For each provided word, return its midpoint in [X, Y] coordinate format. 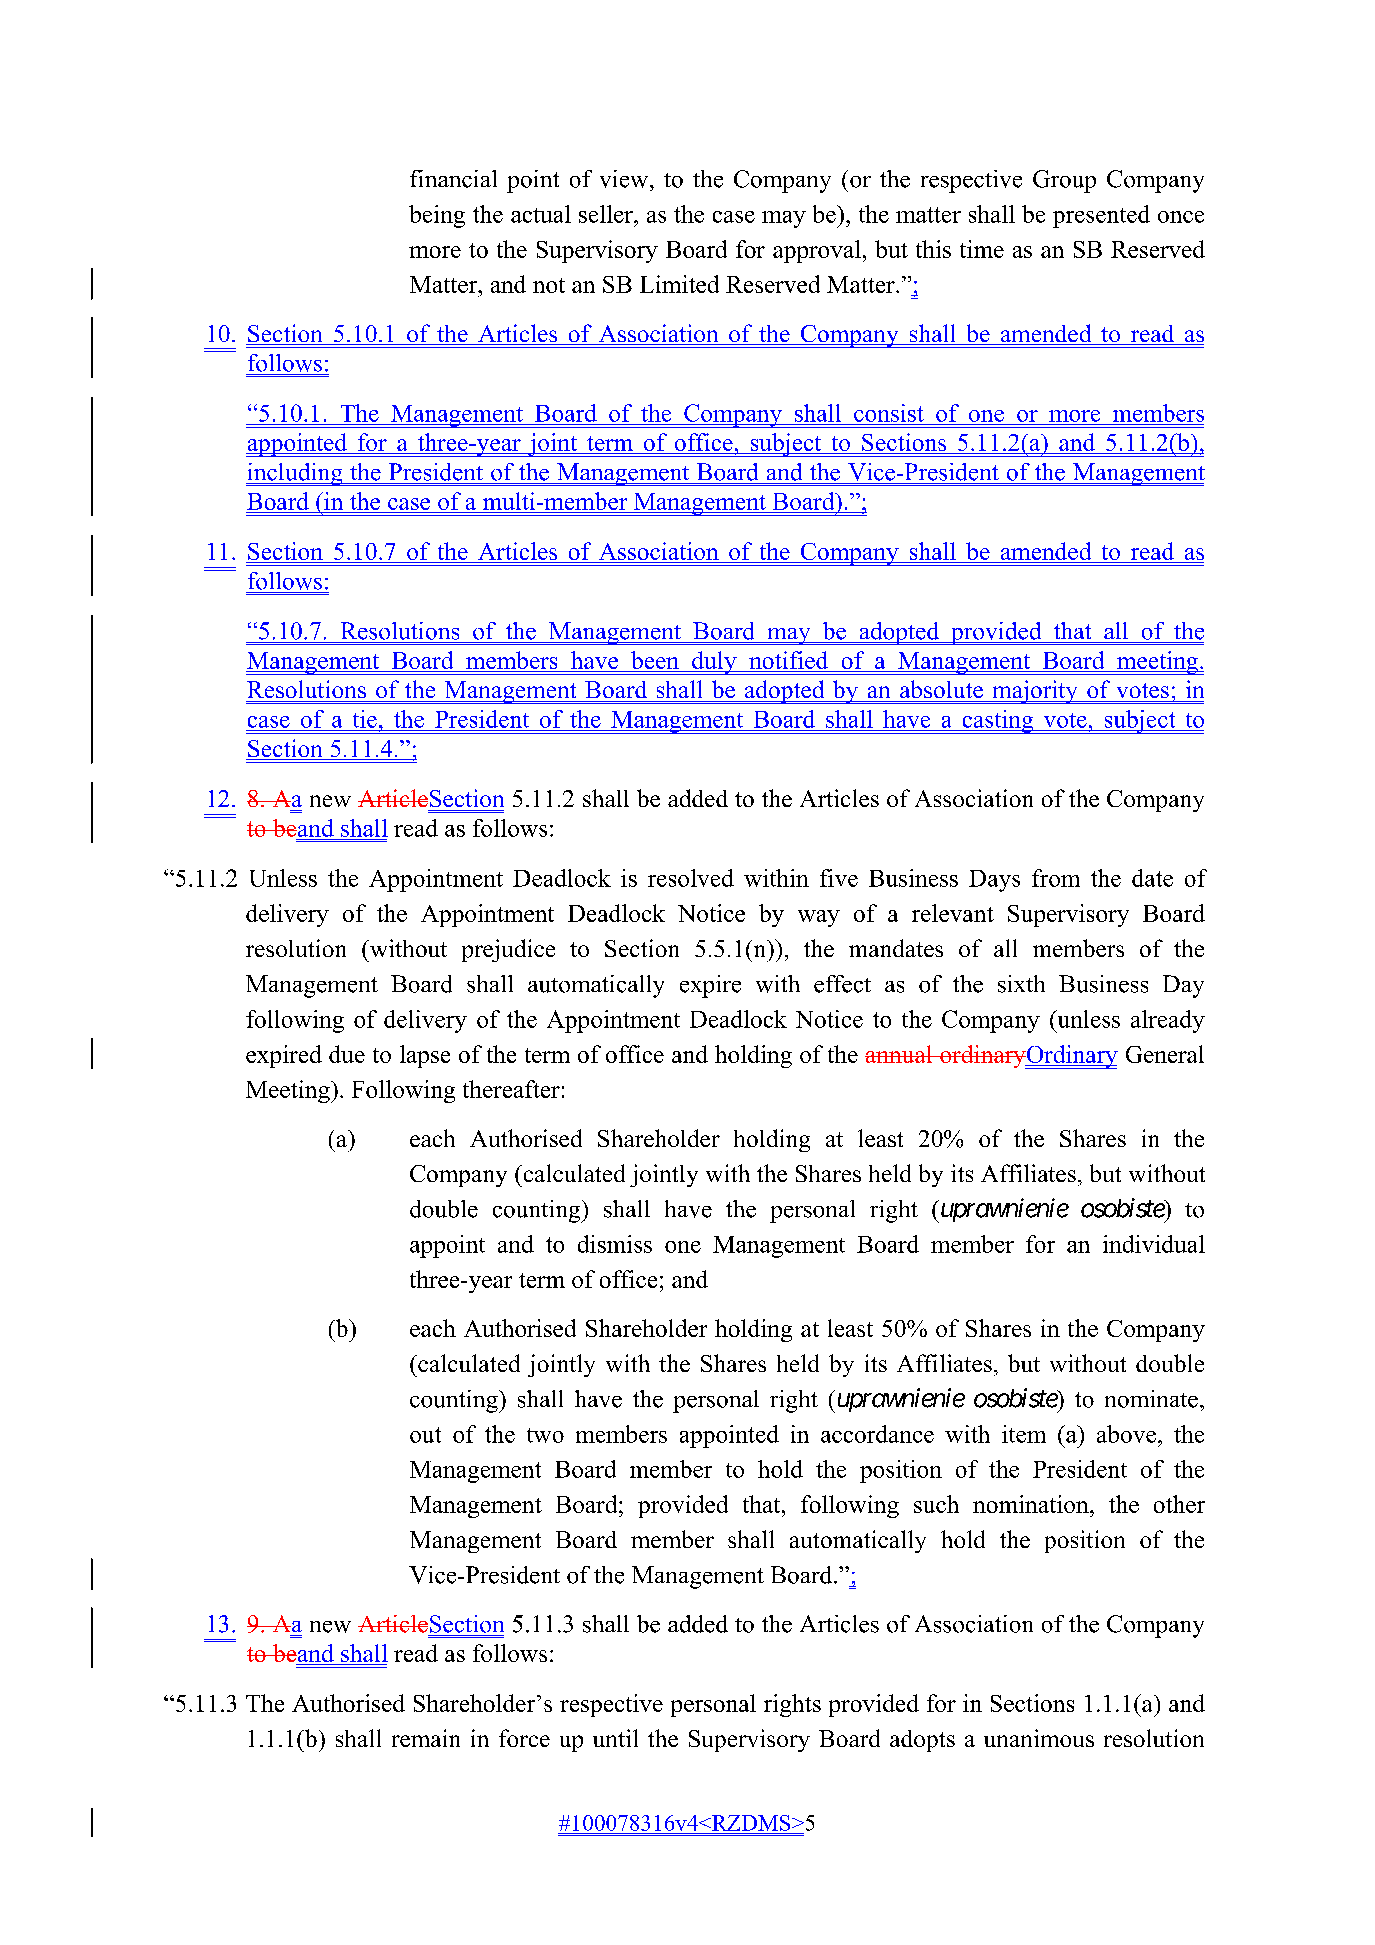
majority [1035, 692]
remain [426, 1738]
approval [817, 251]
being [437, 216]
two [545, 1435]
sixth [1021, 984]
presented [1101, 216]
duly [714, 663]
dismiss [615, 1244]
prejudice [508, 950]
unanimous [1039, 1738]
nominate [1151, 1399]
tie [365, 719]
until [615, 1738]
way [819, 918]
